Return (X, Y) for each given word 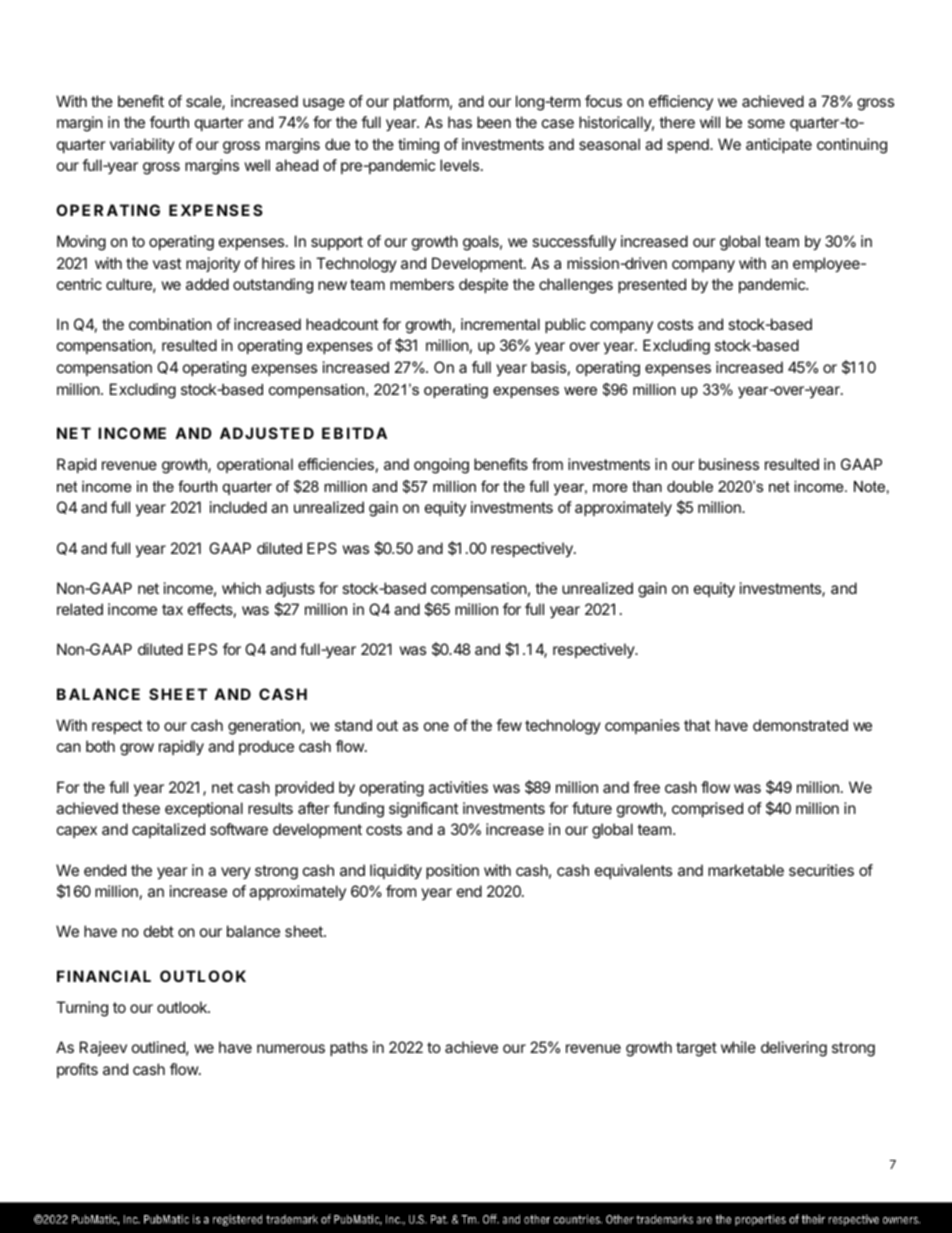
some (766, 123)
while (738, 1047)
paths (349, 1048)
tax (172, 609)
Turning (82, 1009)
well (257, 165)
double (690, 486)
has (460, 122)
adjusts (290, 589)
